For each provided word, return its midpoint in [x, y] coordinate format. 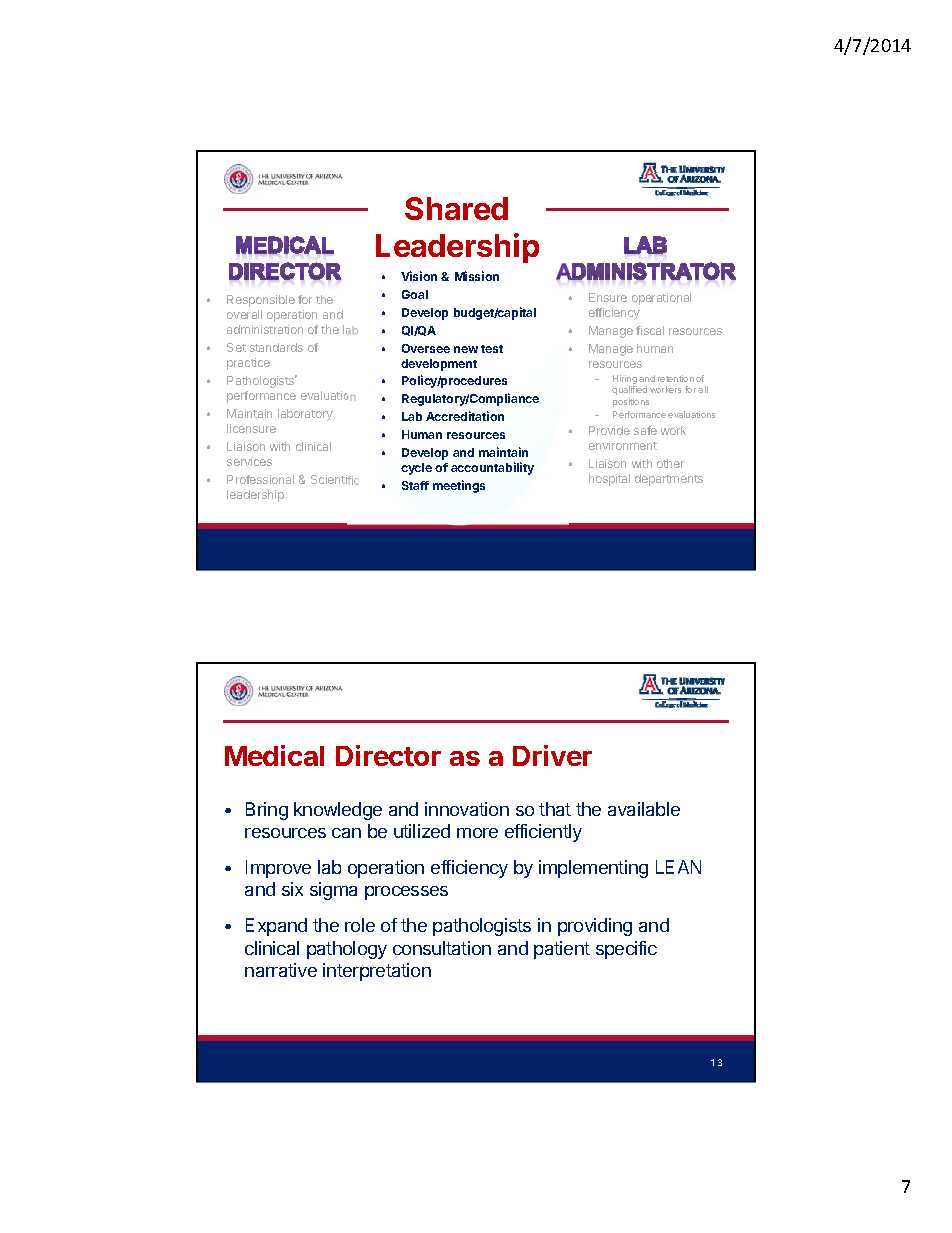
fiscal [650, 330]
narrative [281, 970]
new [466, 349]
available [644, 809]
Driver [552, 755]
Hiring [625, 381]
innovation [467, 809]
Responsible [261, 301]
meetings [459, 486]
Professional [260, 479]
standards [276, 347]
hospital [609, 480]
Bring [267, 811]
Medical [274, 755]
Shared [456, 208]
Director [388, 755]
